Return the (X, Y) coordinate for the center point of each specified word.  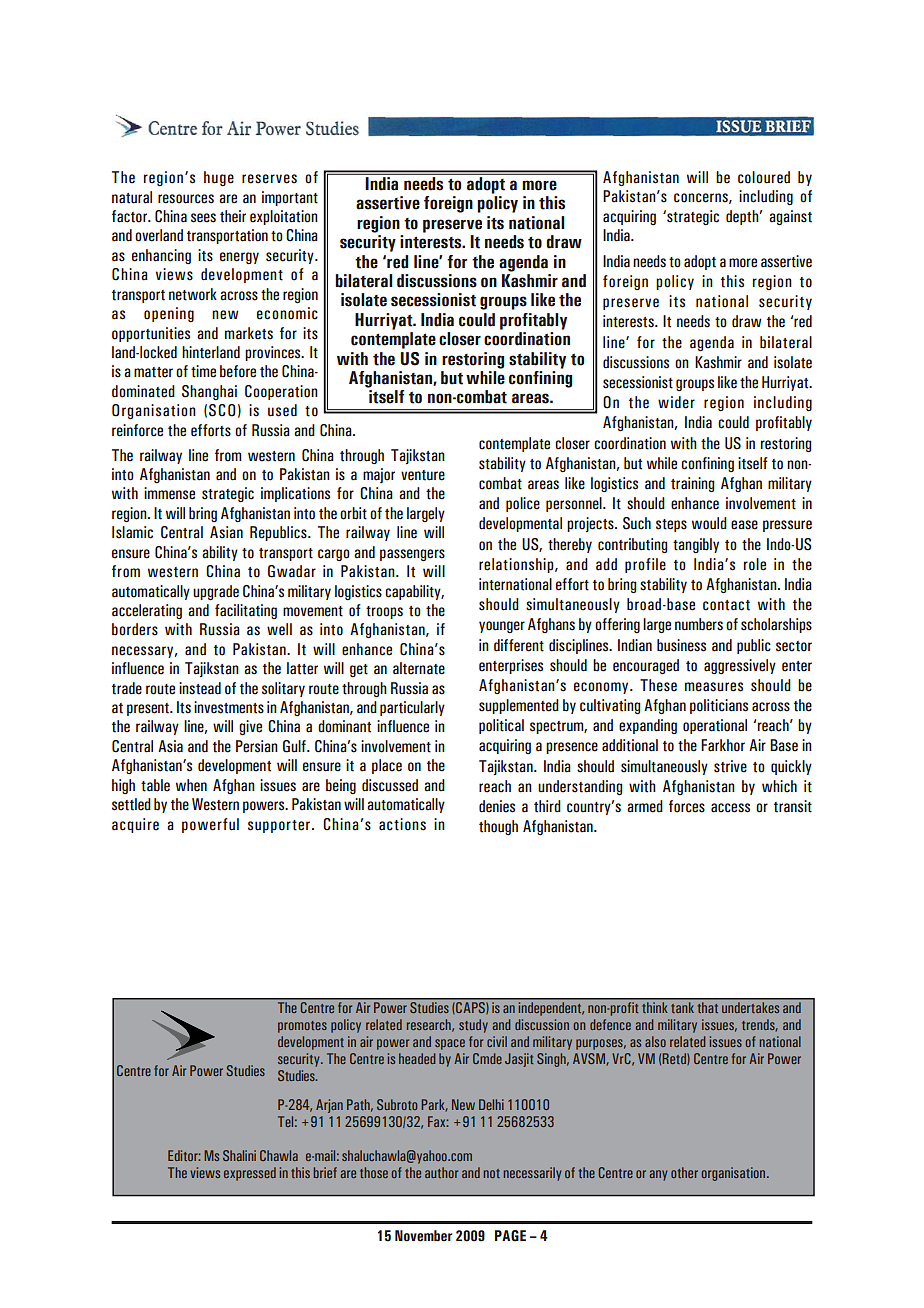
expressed (250, 1174)
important (290, 198)
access (730, 808)
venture (423, 475)
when (191, 785)
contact (726, 605)
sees (203, 218)
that (708, 1008)
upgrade (216, 592)
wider (676, 402)
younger (502, 627)
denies (497, 806)
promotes (302, 1027)
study (473, 1026)
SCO (222, 410)
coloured (764, 177)
